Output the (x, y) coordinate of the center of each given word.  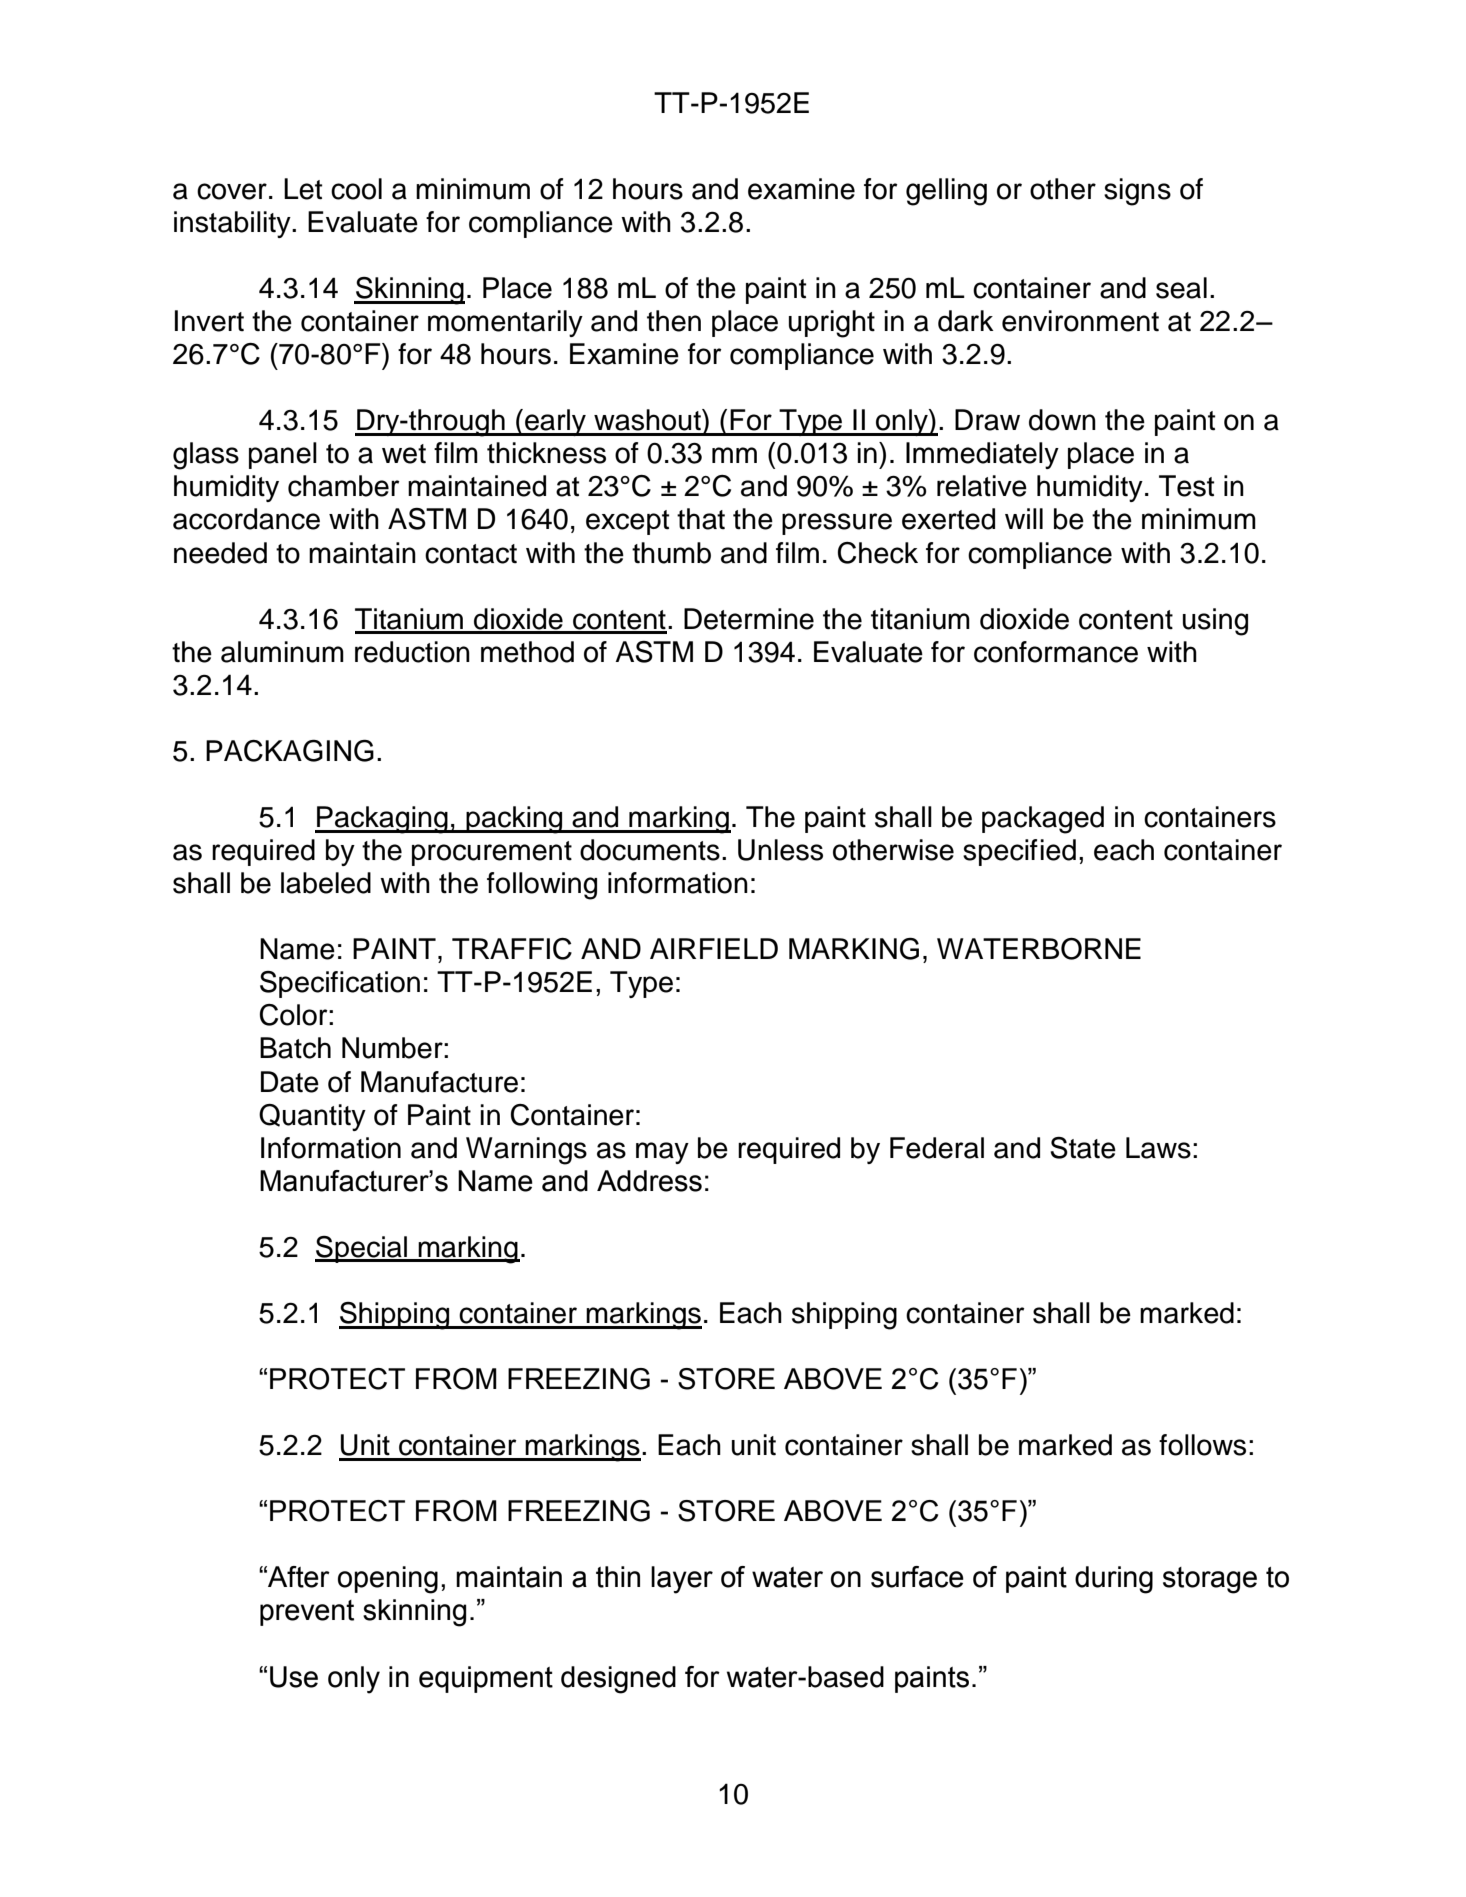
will (1024, 518)
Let (303, 189)
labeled (326, 883)
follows (1202, 1445)
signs (1137, 192)
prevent (307, 1613)
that (701, 519)
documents (650, 850)
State (1083, 1148)
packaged (1043, 820)
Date (290, 1082)
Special (362, 1249)
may (662, 1153)
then (674, 321)
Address (649, 1181)
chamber (344, 486)
